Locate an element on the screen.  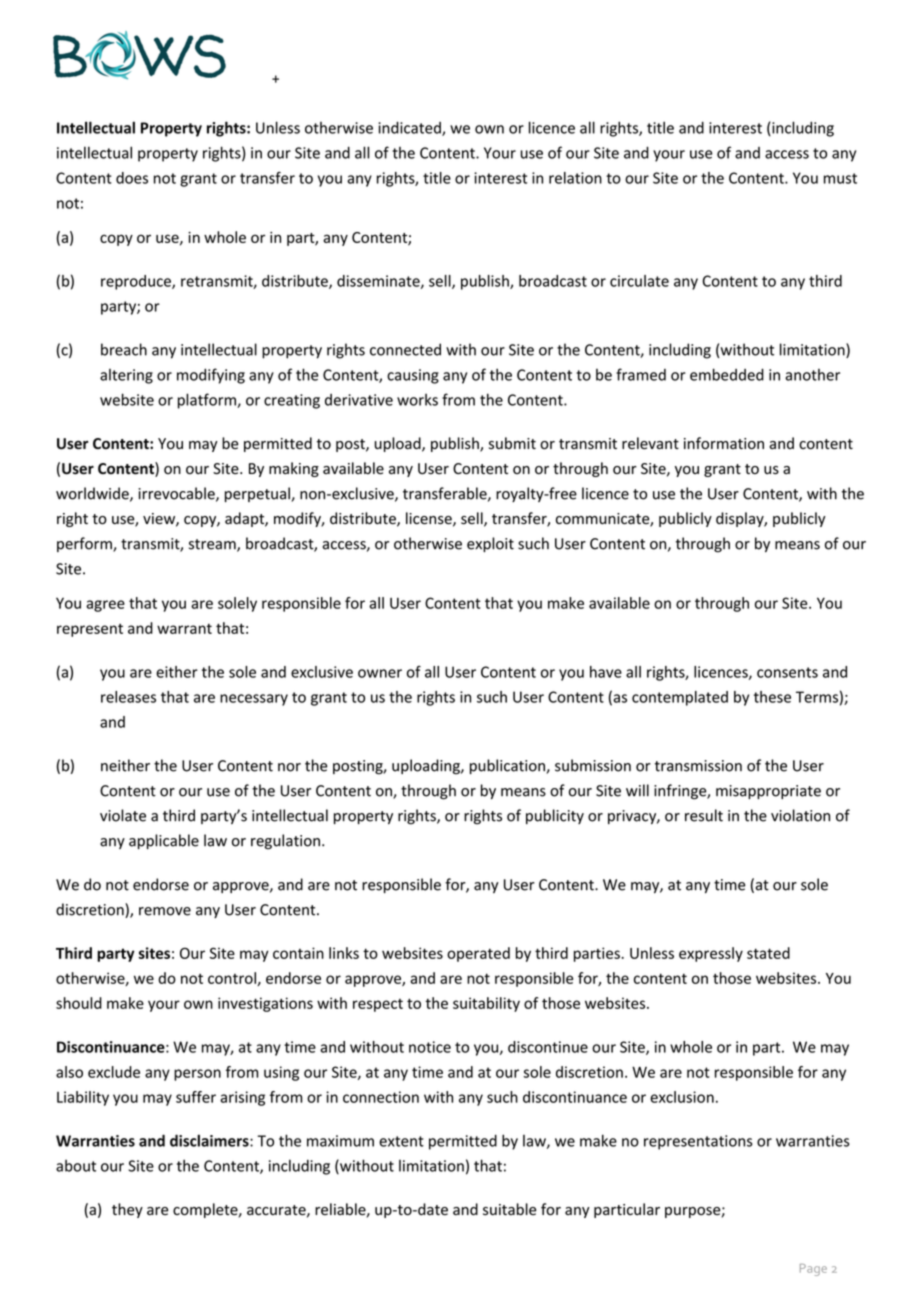
suitability is located at coordinates (486, 1004).
